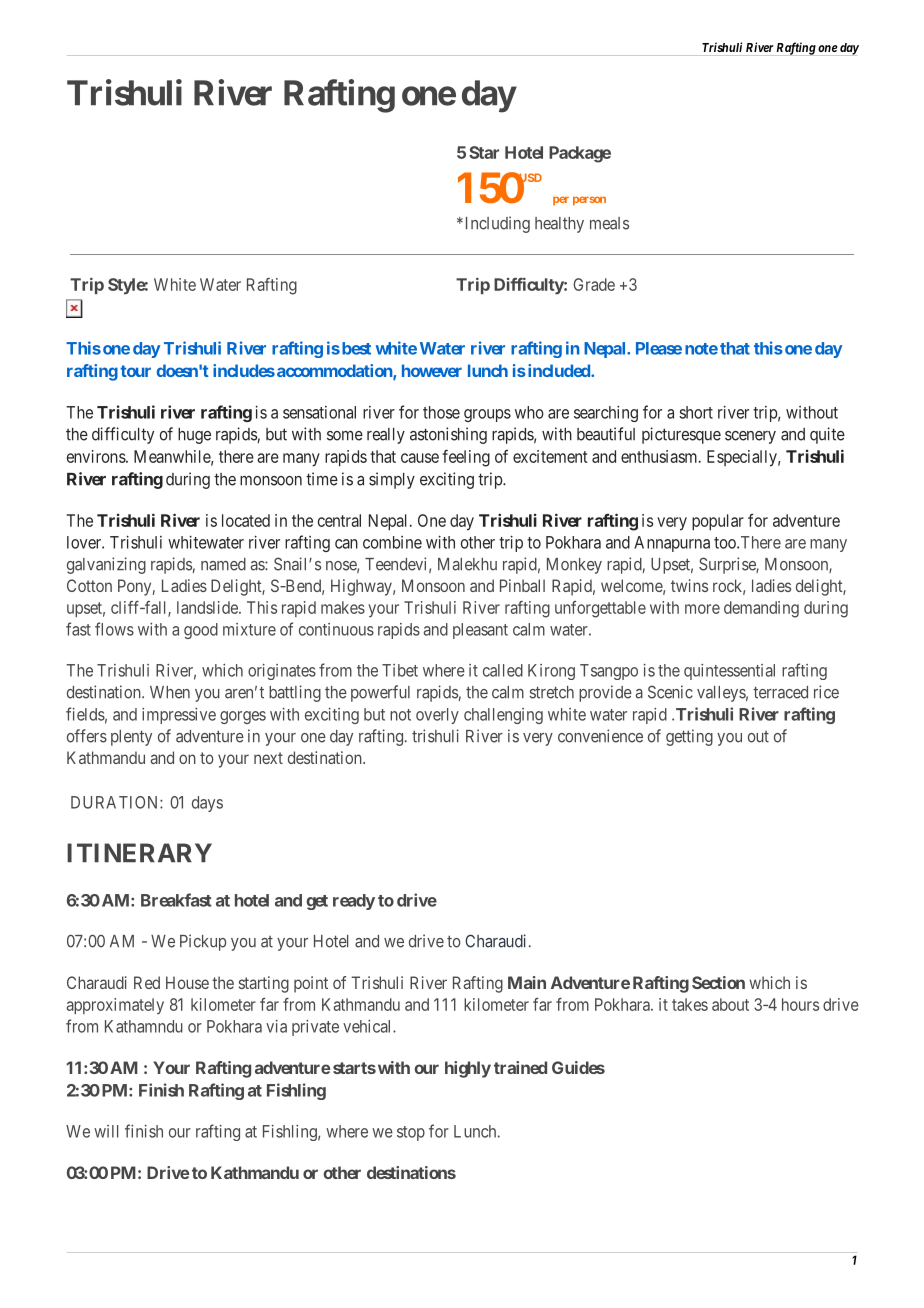 This screenshot has height=1308, width=924. Describe the element at coordinates (135, 371) in the screenshot. I see `tour` at that location.
